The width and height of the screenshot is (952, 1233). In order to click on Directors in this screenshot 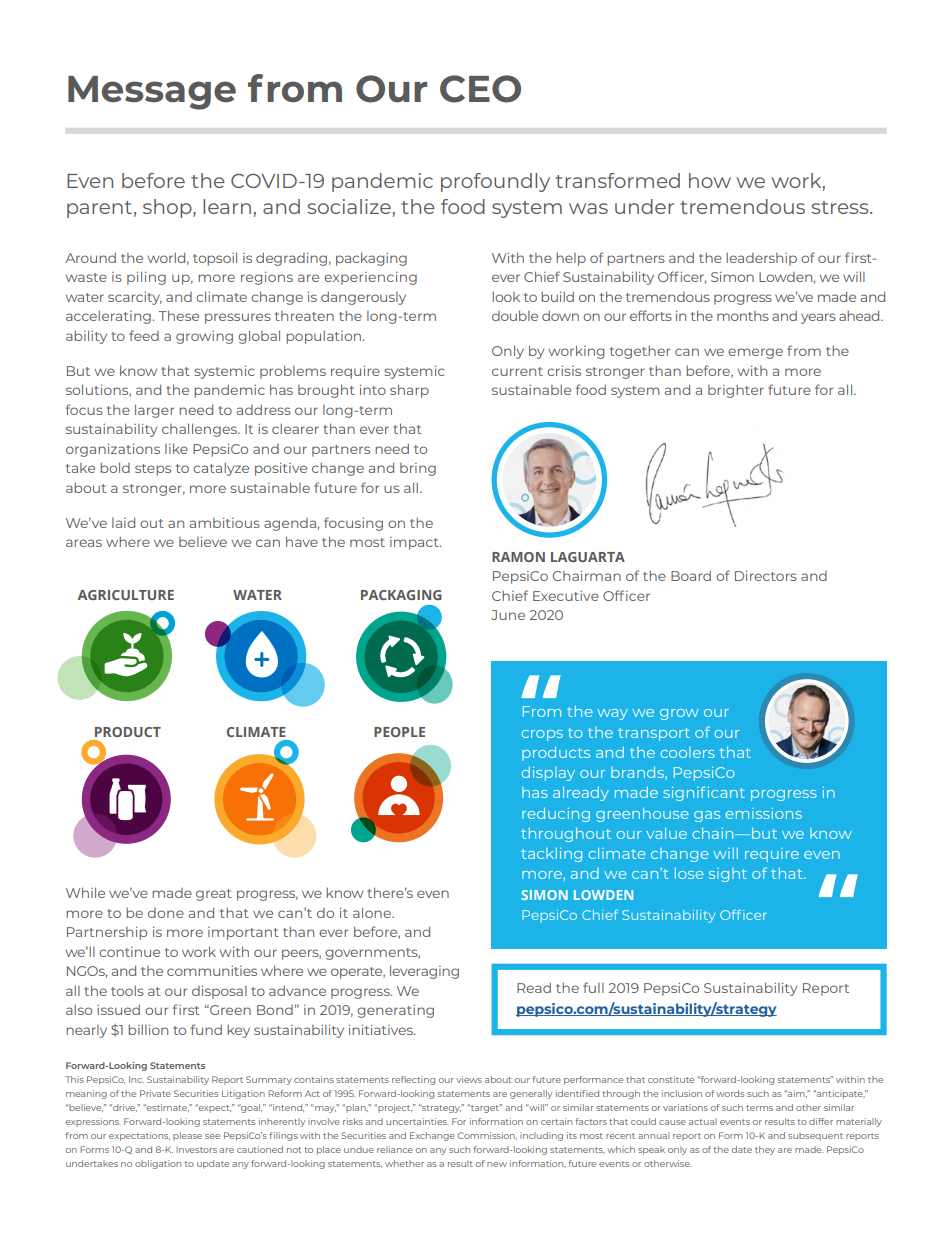, I will do `click(766, 576)`.
